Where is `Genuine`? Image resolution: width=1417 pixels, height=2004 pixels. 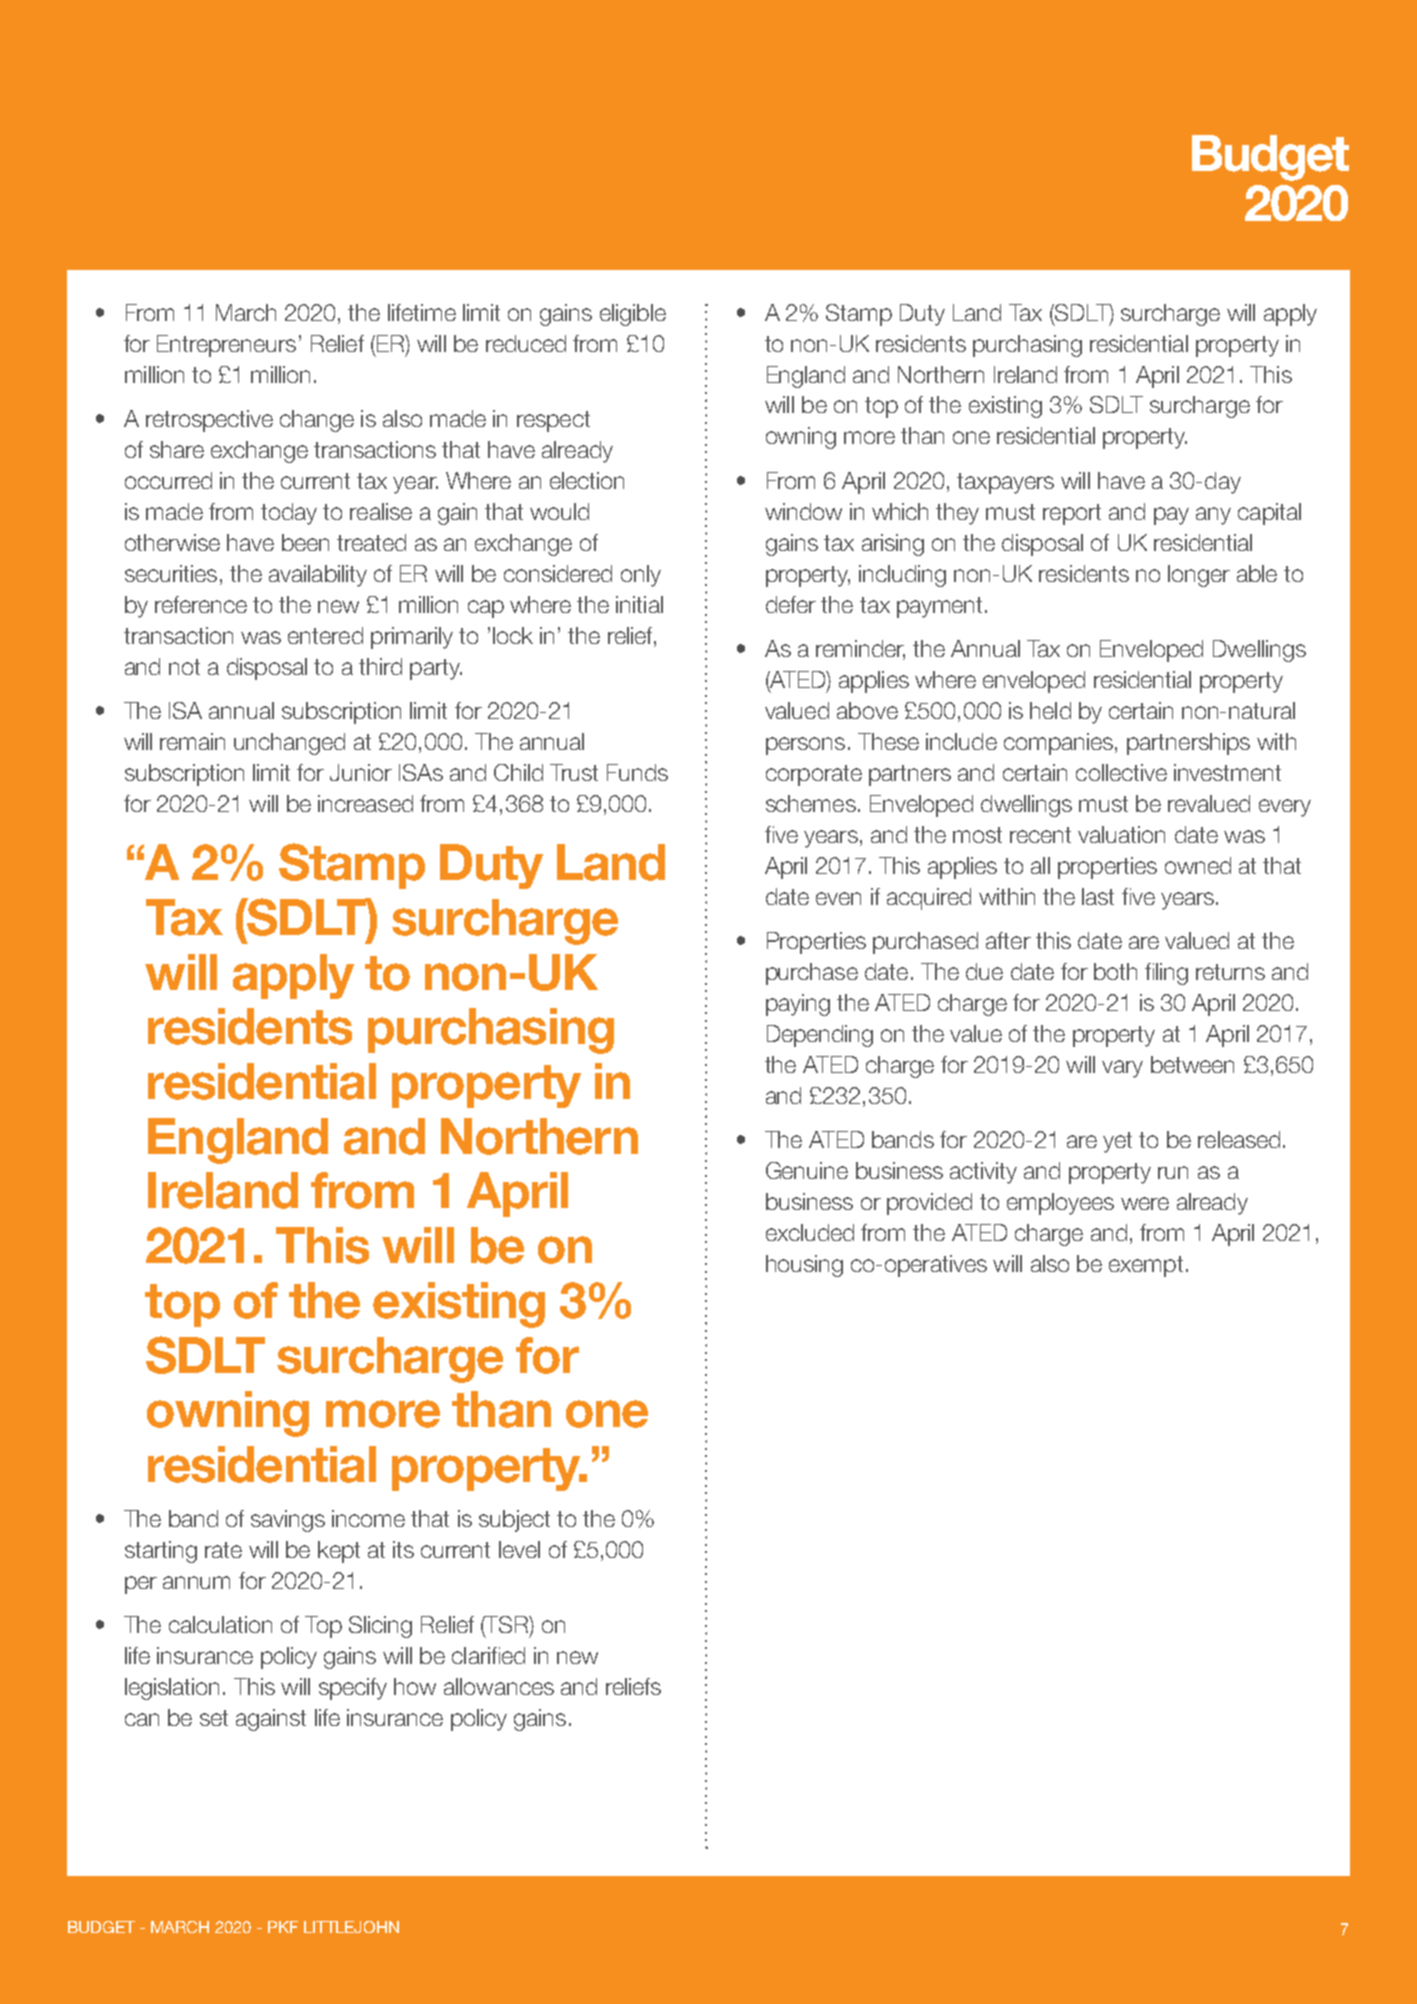 Genuine is located at coordinates (807, 1170).
